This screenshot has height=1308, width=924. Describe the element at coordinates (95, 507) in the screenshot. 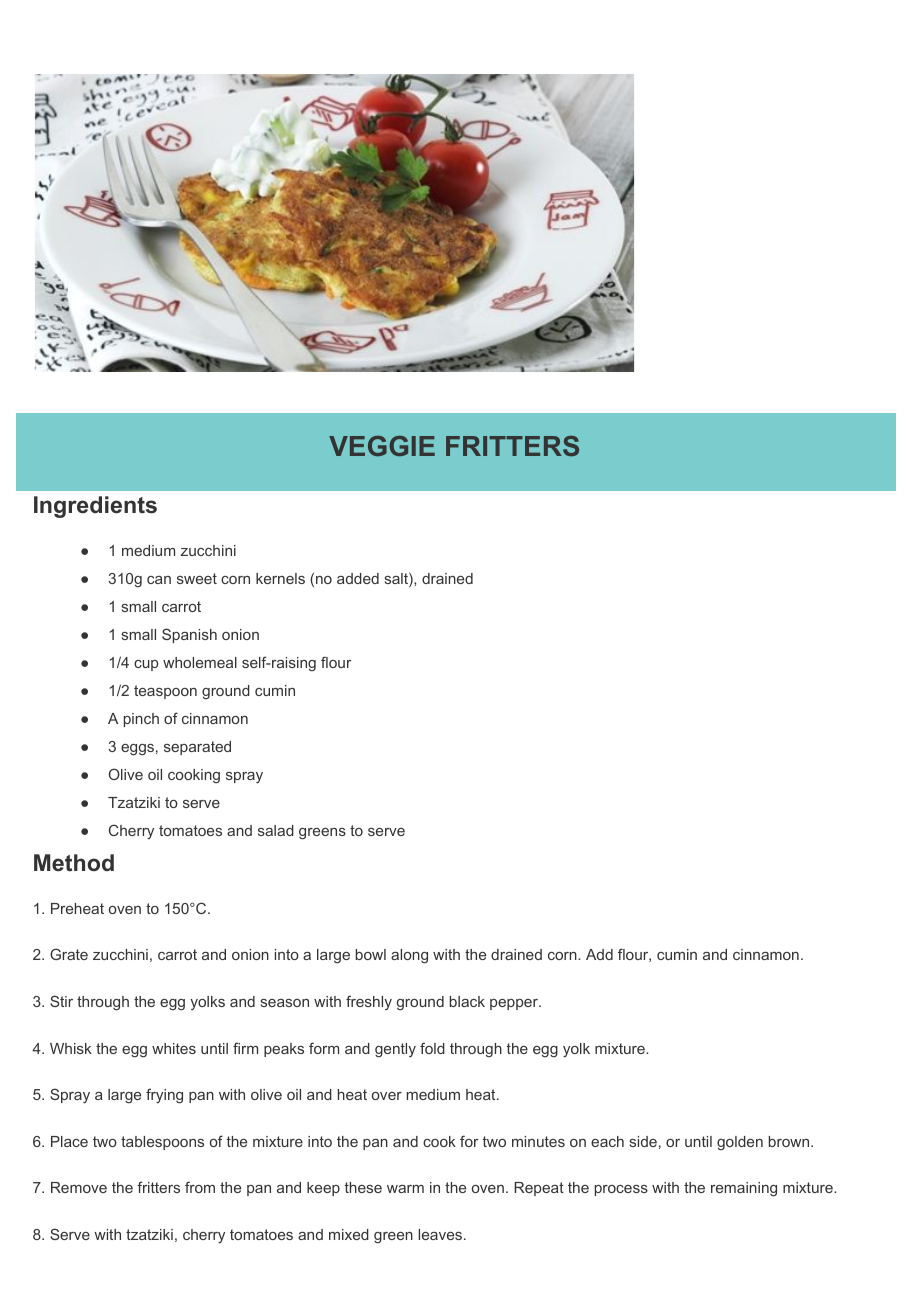

I see `Ingredients` at that location.
